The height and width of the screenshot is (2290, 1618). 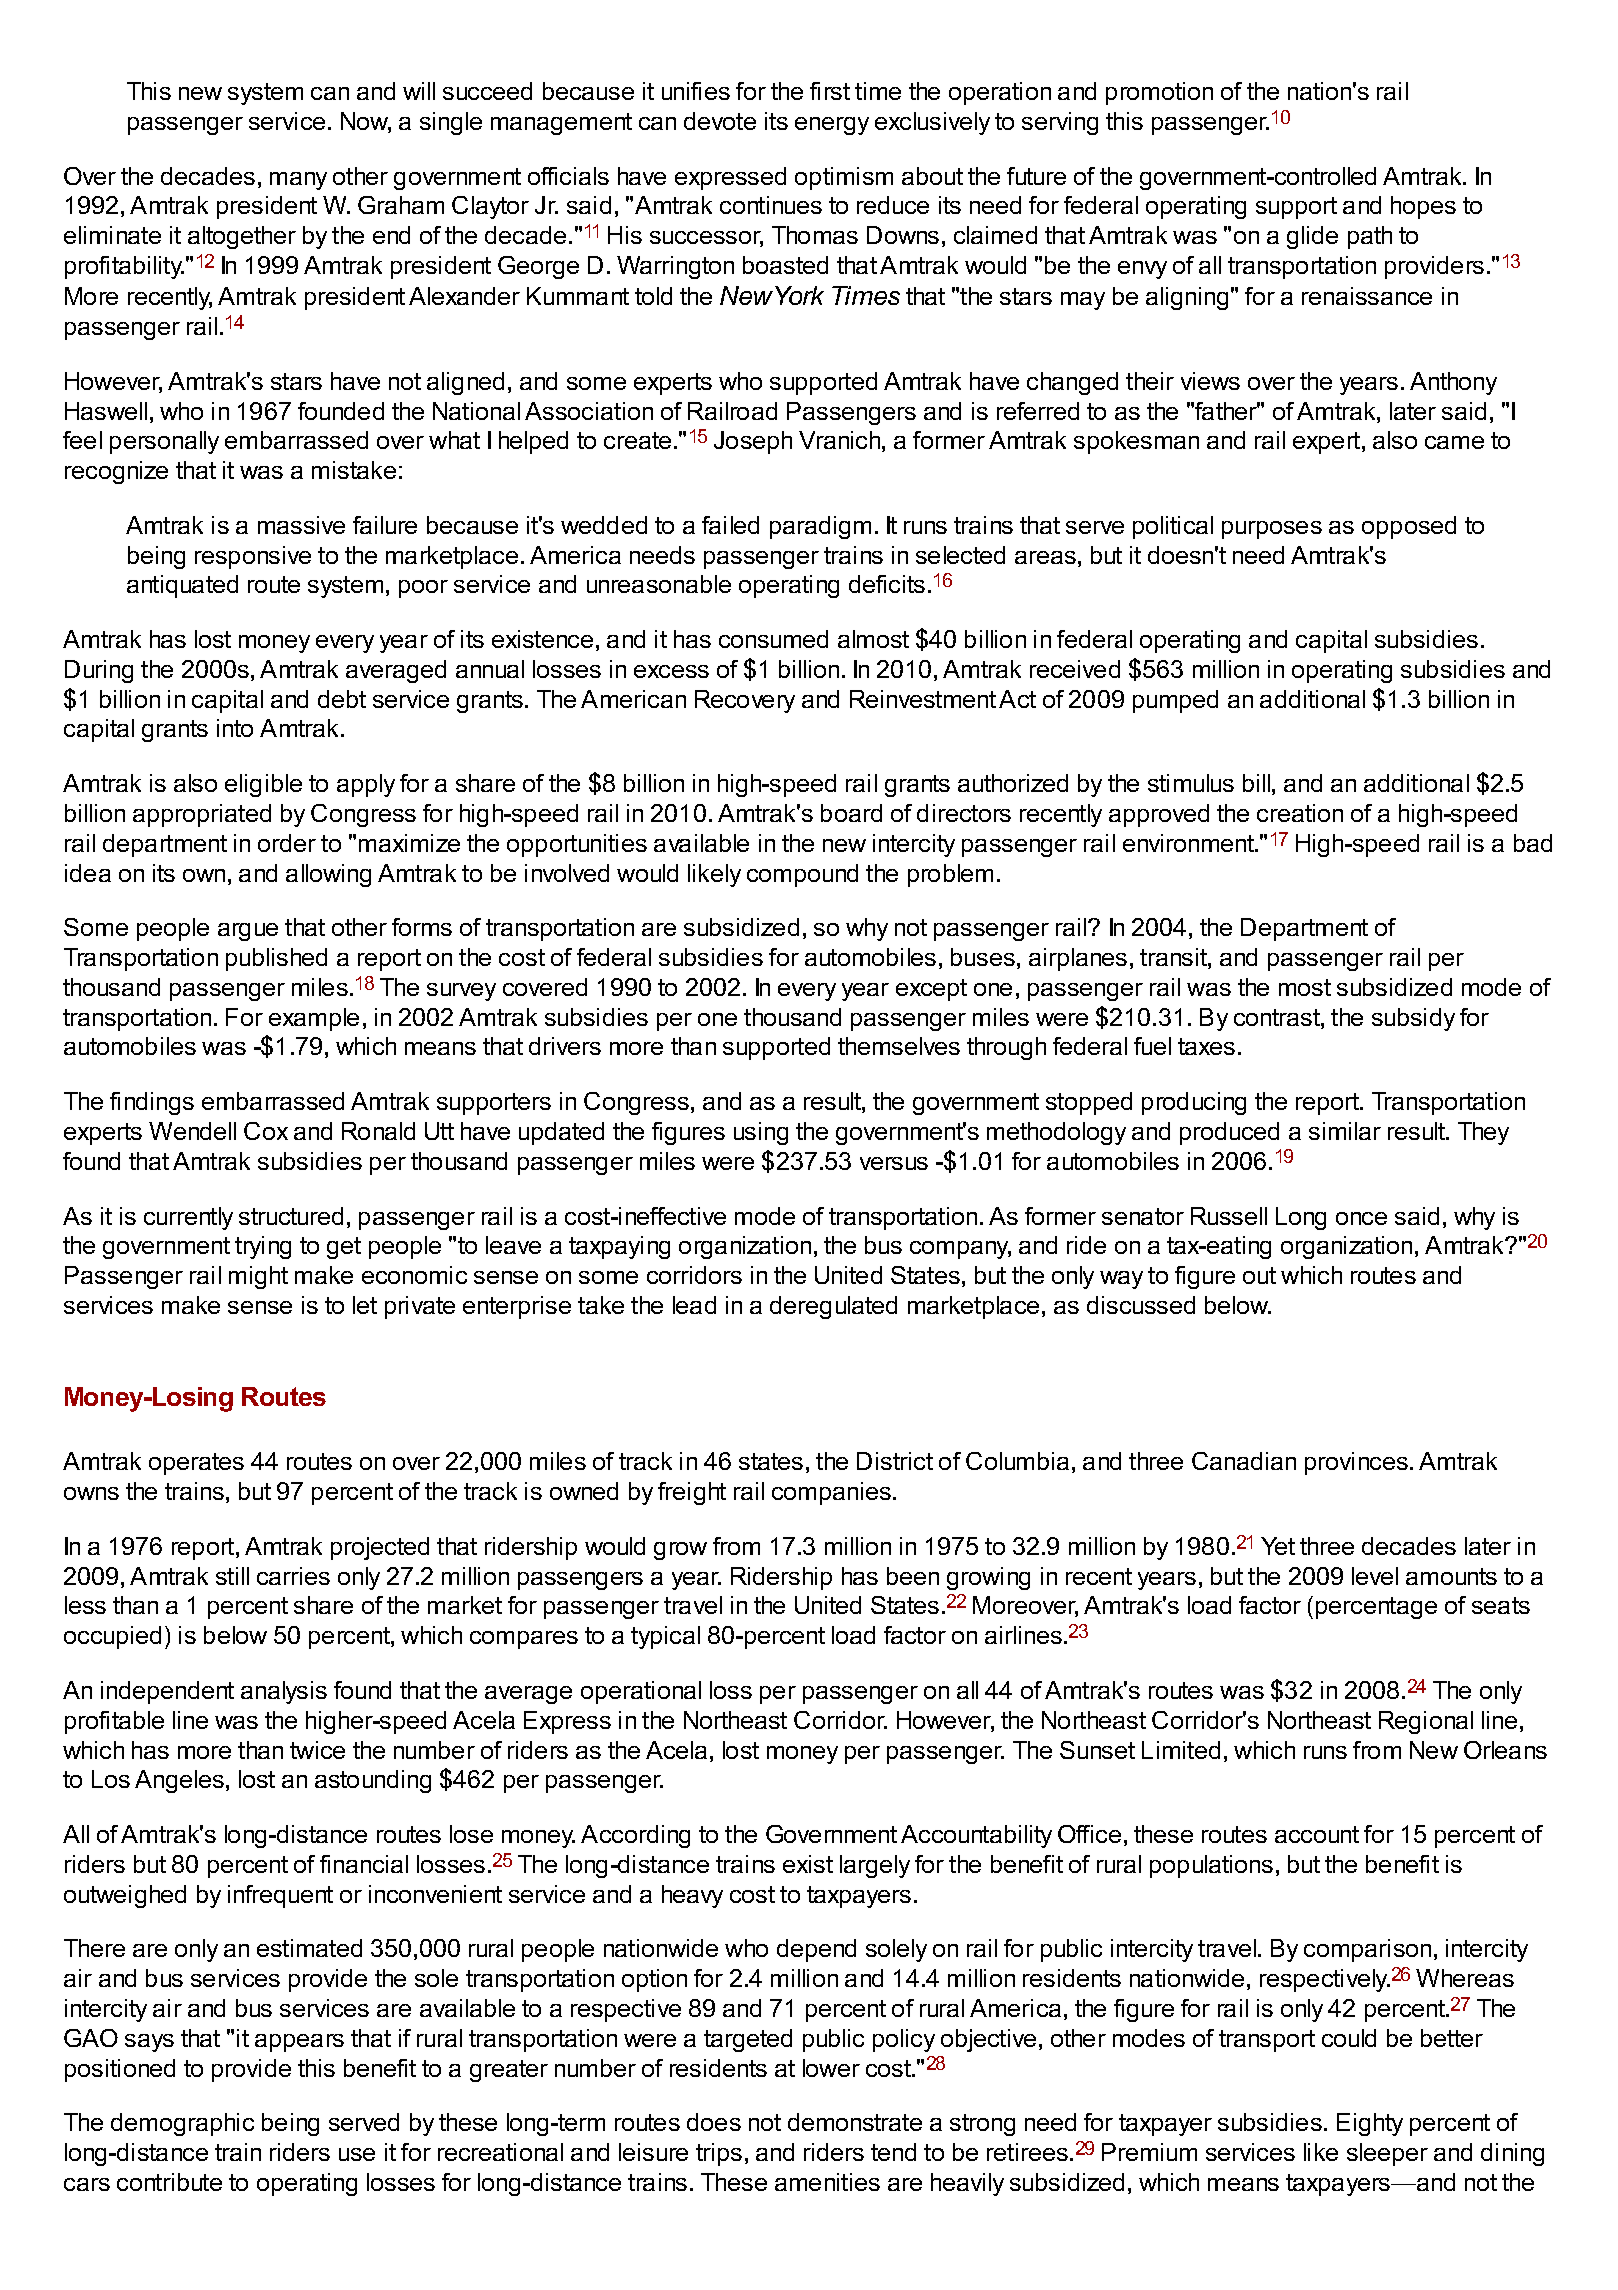 I want to click on Cox, so click(x=266, y=1131).
